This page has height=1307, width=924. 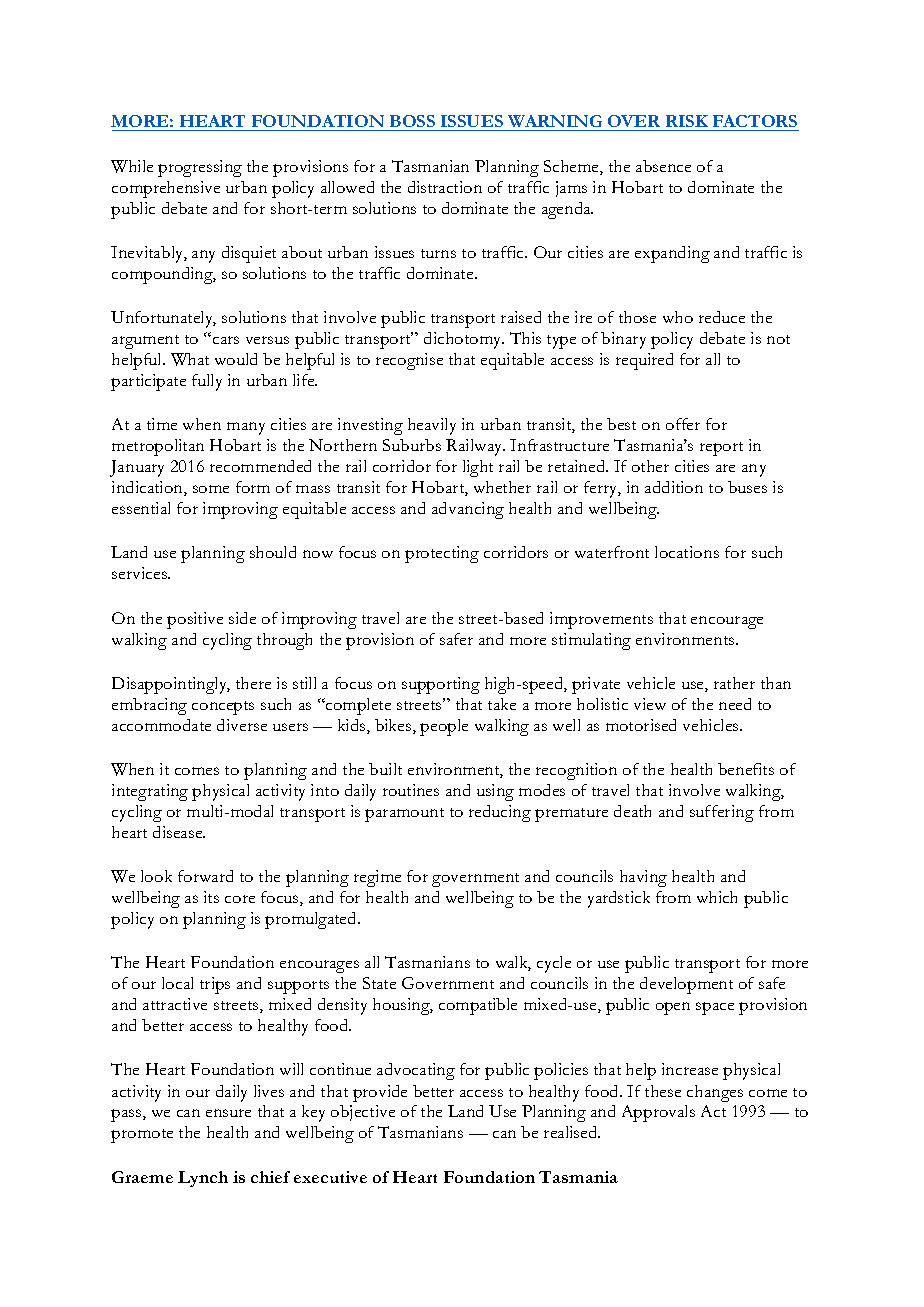 What do you see at coordinates (674, 487) in the page?
I see `addition` at bounding box center [674, 487].
